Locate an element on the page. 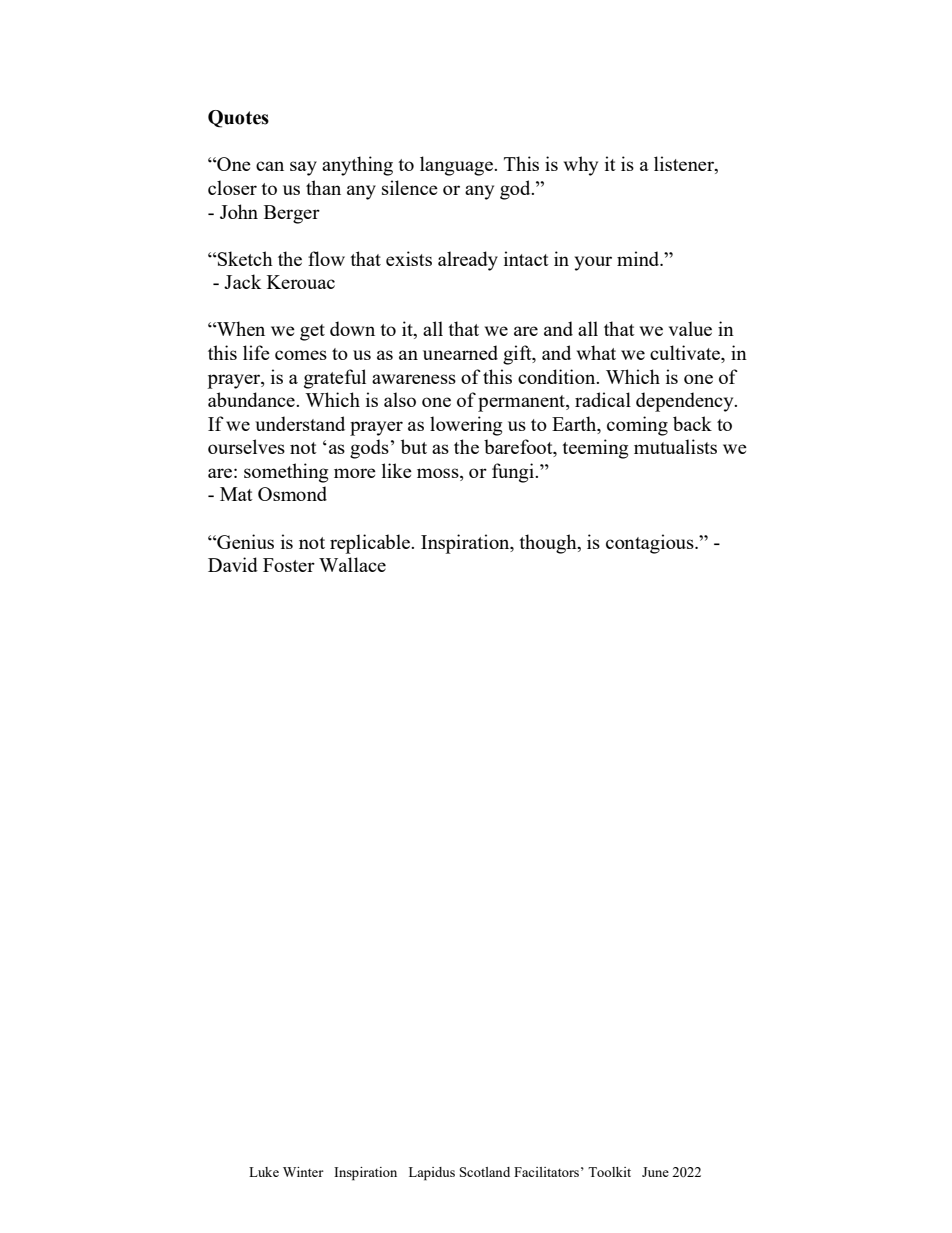 The width and height of the page is (952, 1233). Winter is located at coordinates (303, 1172).
